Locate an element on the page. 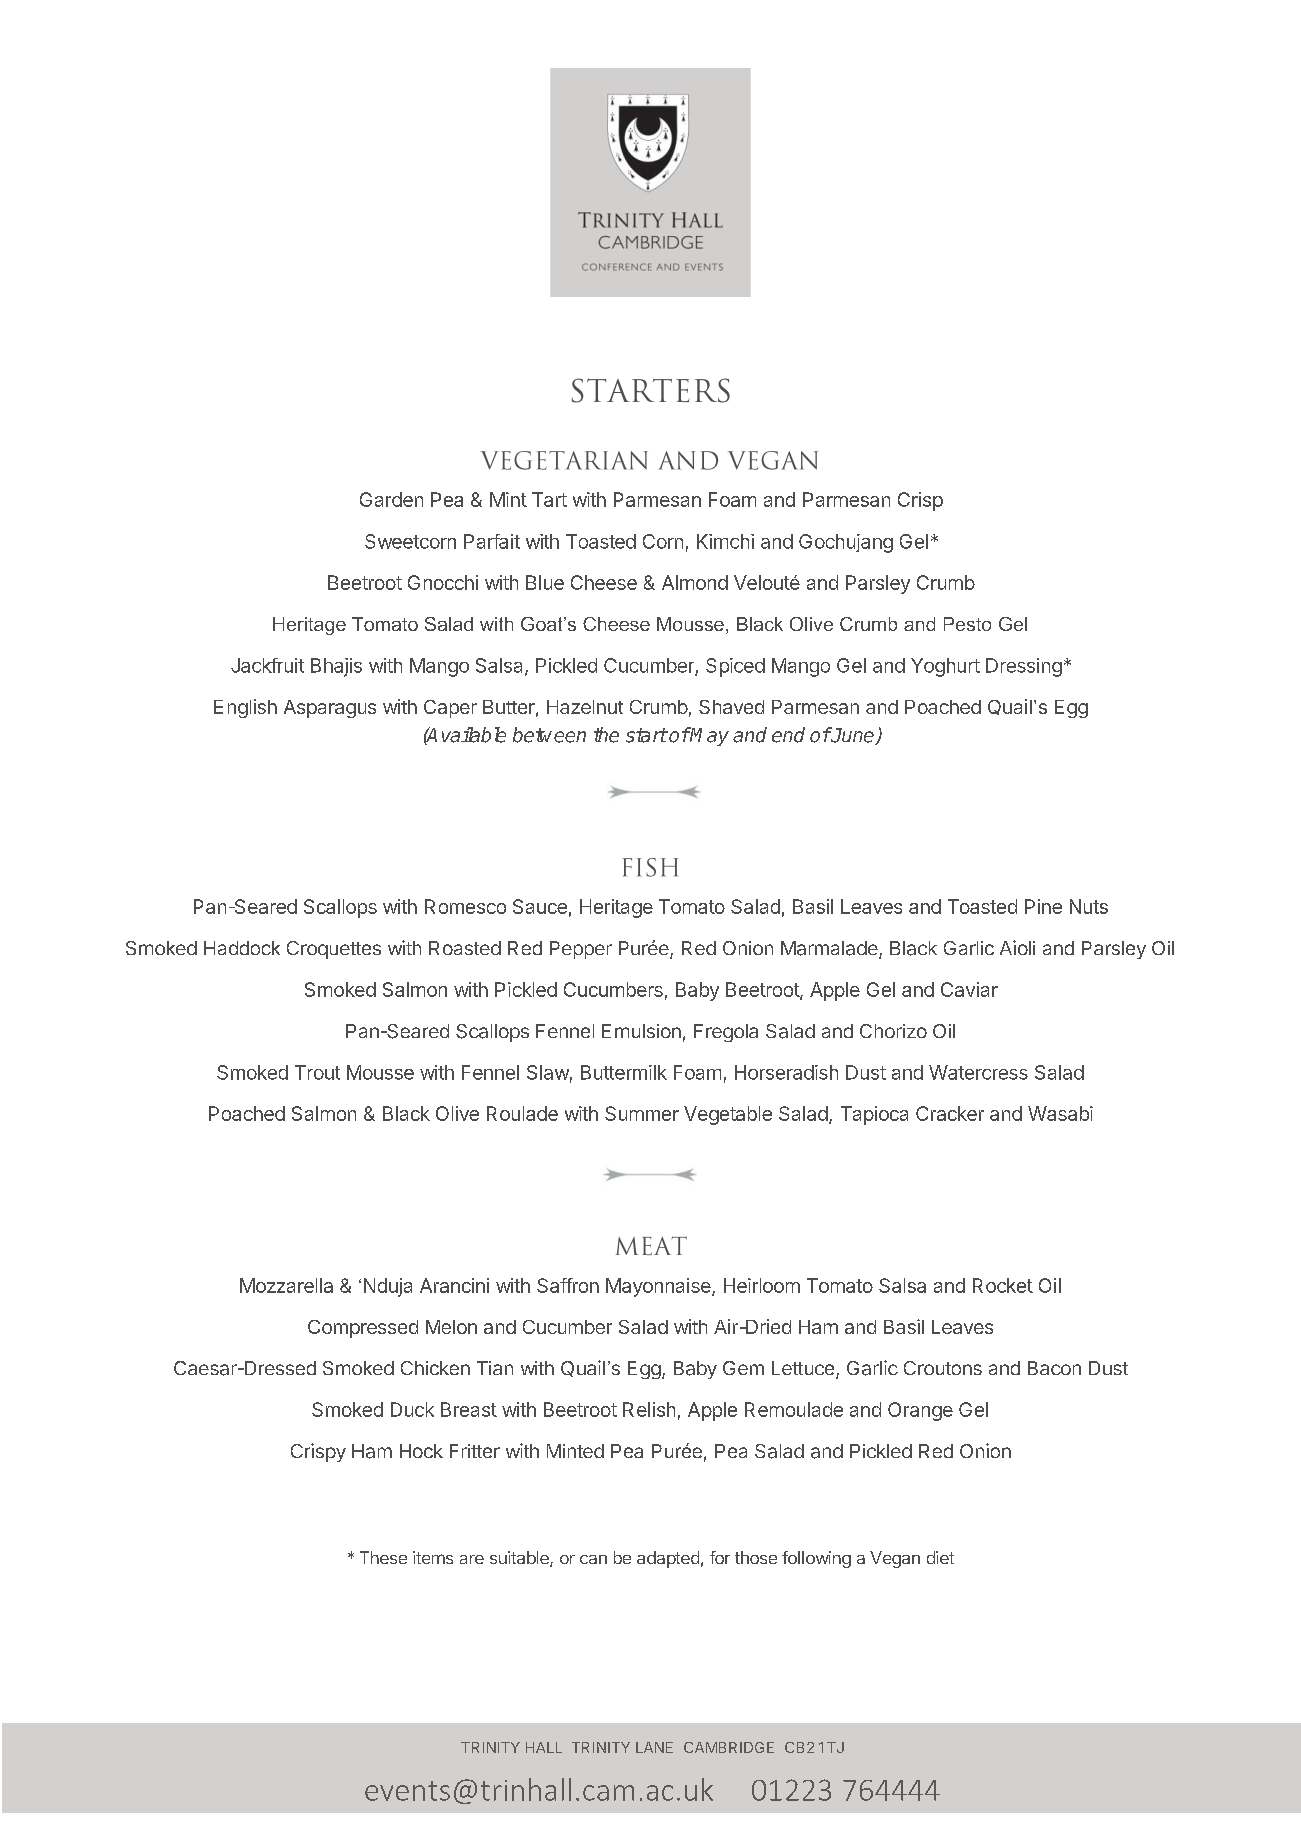 The height and width of the page is (1840, 1301). Cracker is located at coordinates (950, 1113).
